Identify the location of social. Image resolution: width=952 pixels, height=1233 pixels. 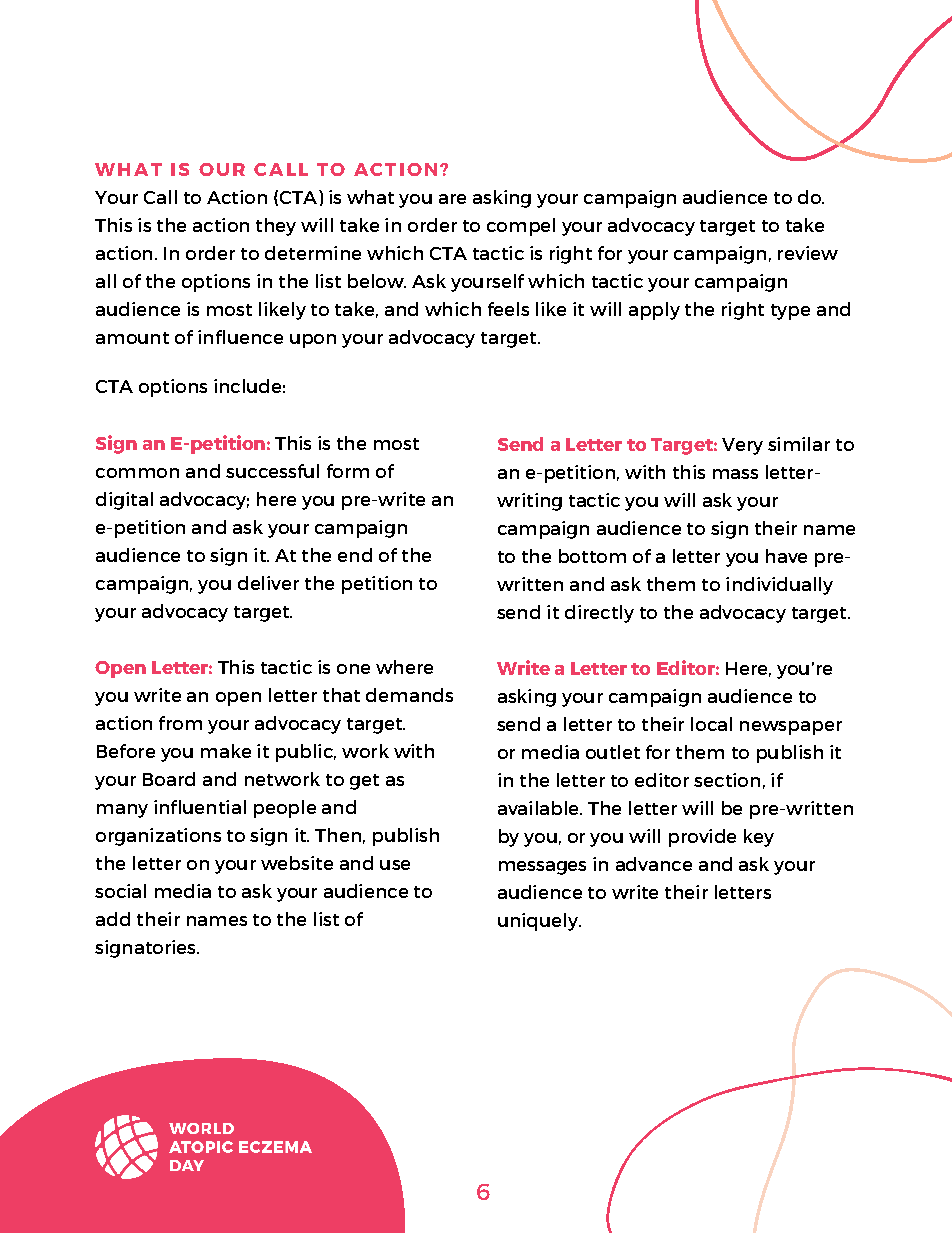
(120, 891).
